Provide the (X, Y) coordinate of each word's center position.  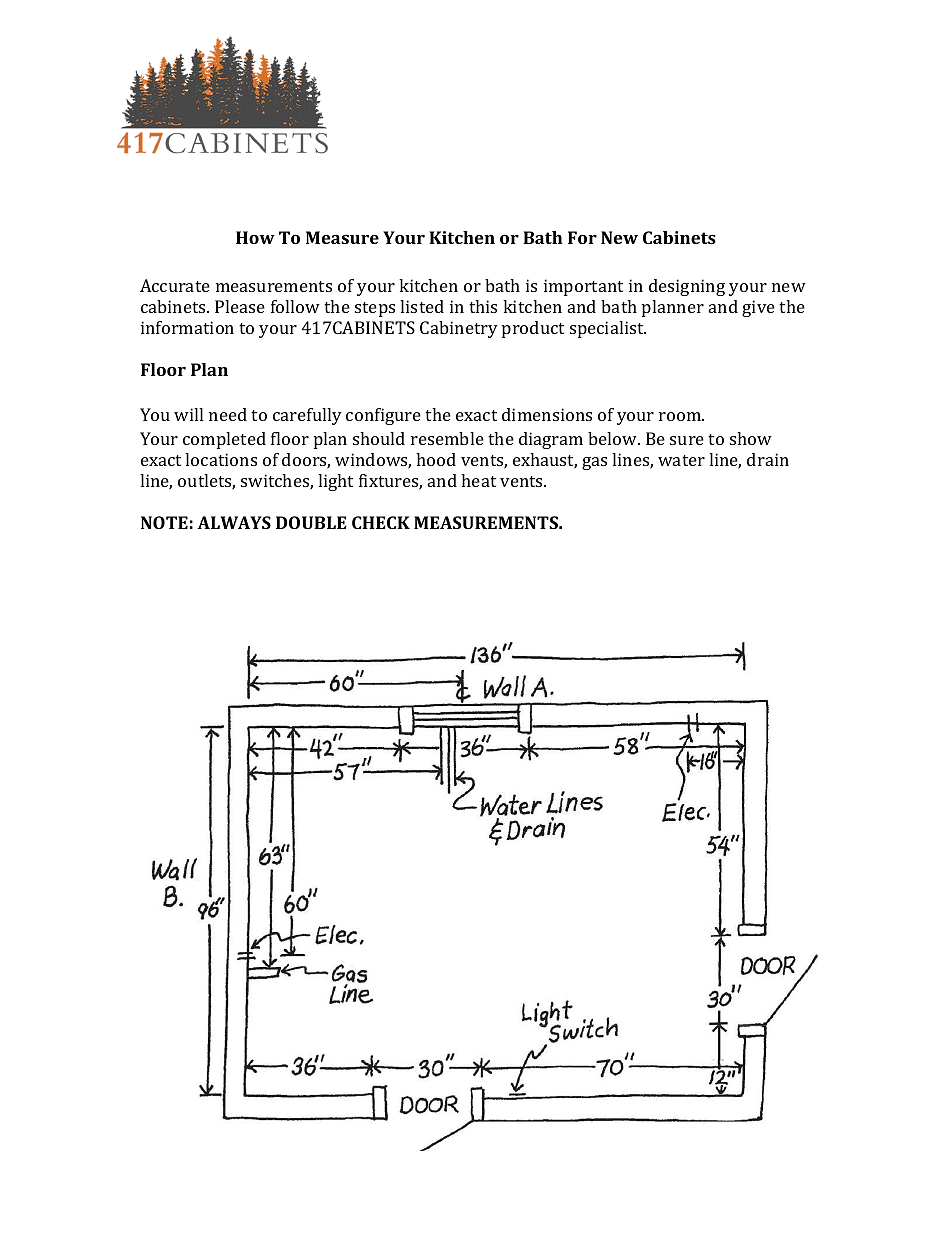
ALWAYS (234, 522)
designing (687, 287)
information (187, 327)
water (681, 460)
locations (221, 459)
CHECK (381, 522)
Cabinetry (459, 329)
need (228, 414)
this (483, 306)
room (681, 416)
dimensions (547, 414)
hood (436, 459)
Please (240, 306)
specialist (608, 329)
